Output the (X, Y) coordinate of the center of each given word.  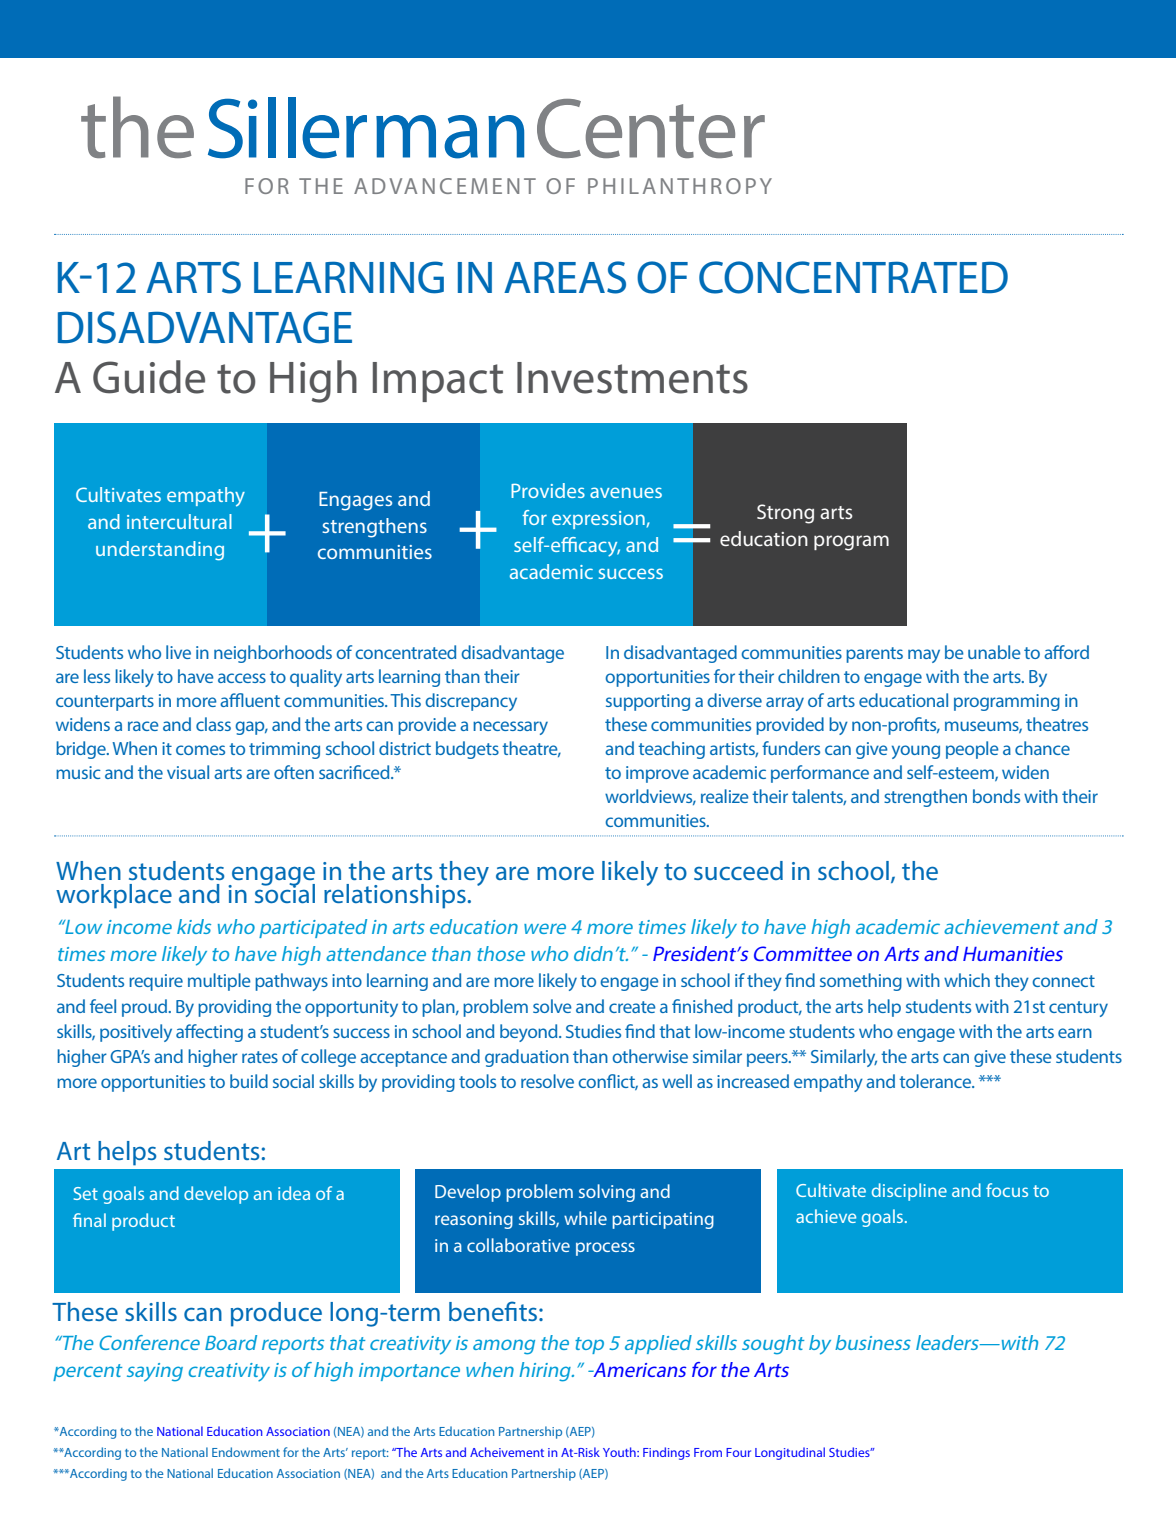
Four (738, 1452)
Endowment (246, 1452)
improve (657, 774)
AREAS (565, 277)
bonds (996, 796)
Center (651, 128)
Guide (149, 377)
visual (188, 772)
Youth (620, 1452)
